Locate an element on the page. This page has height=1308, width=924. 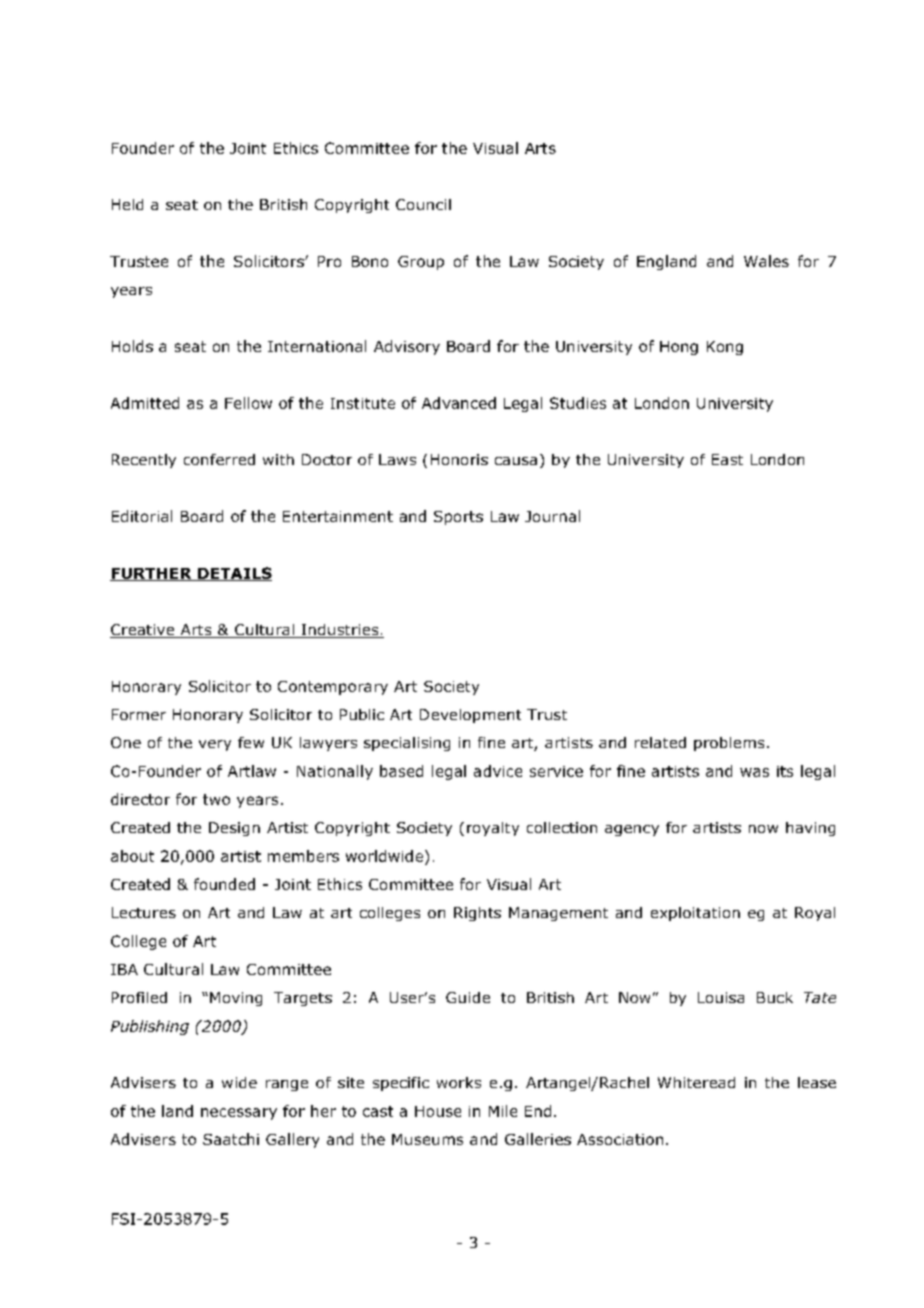
Sports is located at coordinates (458, 518).
